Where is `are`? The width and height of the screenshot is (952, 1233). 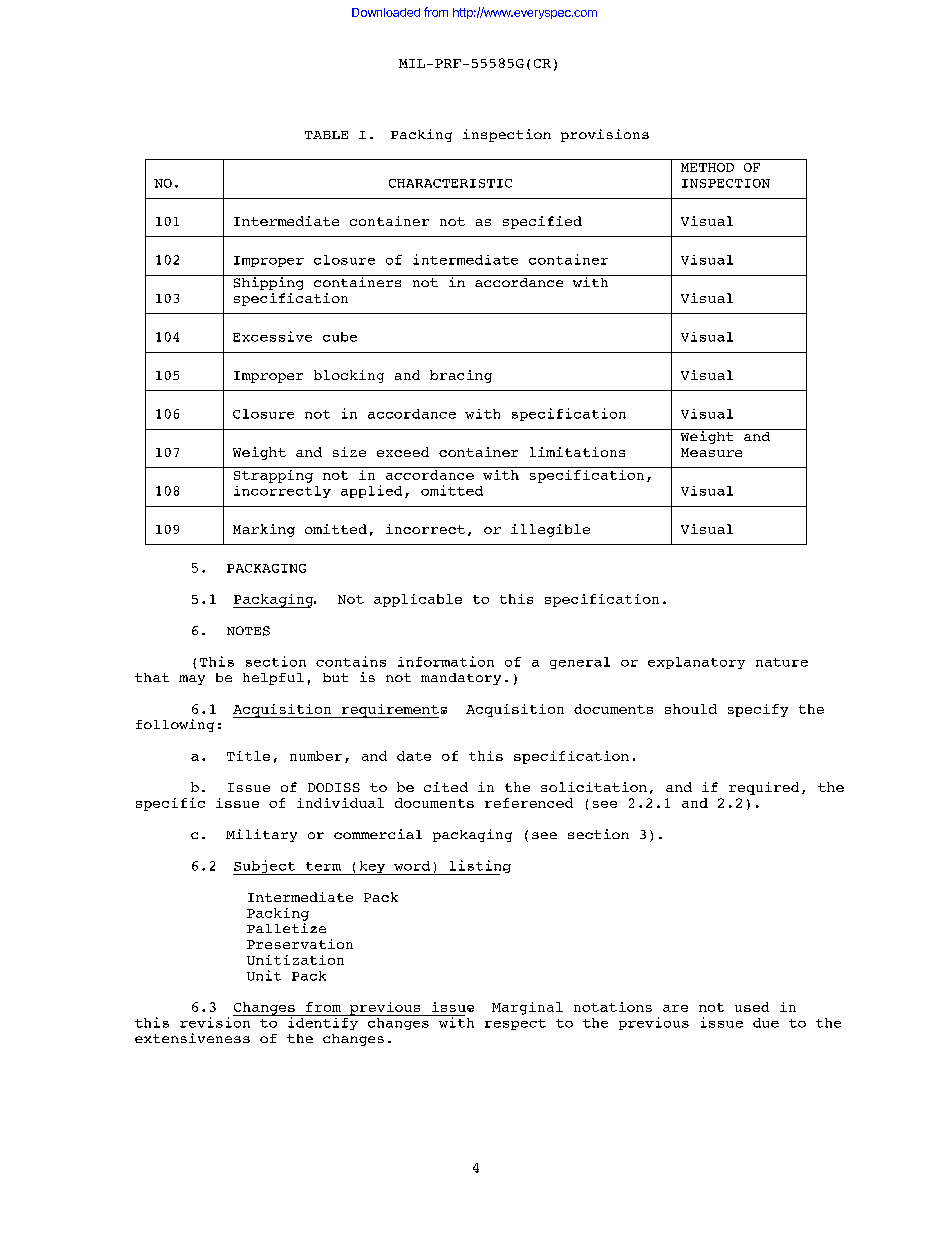 are is located at coordinates (675, 1008).
